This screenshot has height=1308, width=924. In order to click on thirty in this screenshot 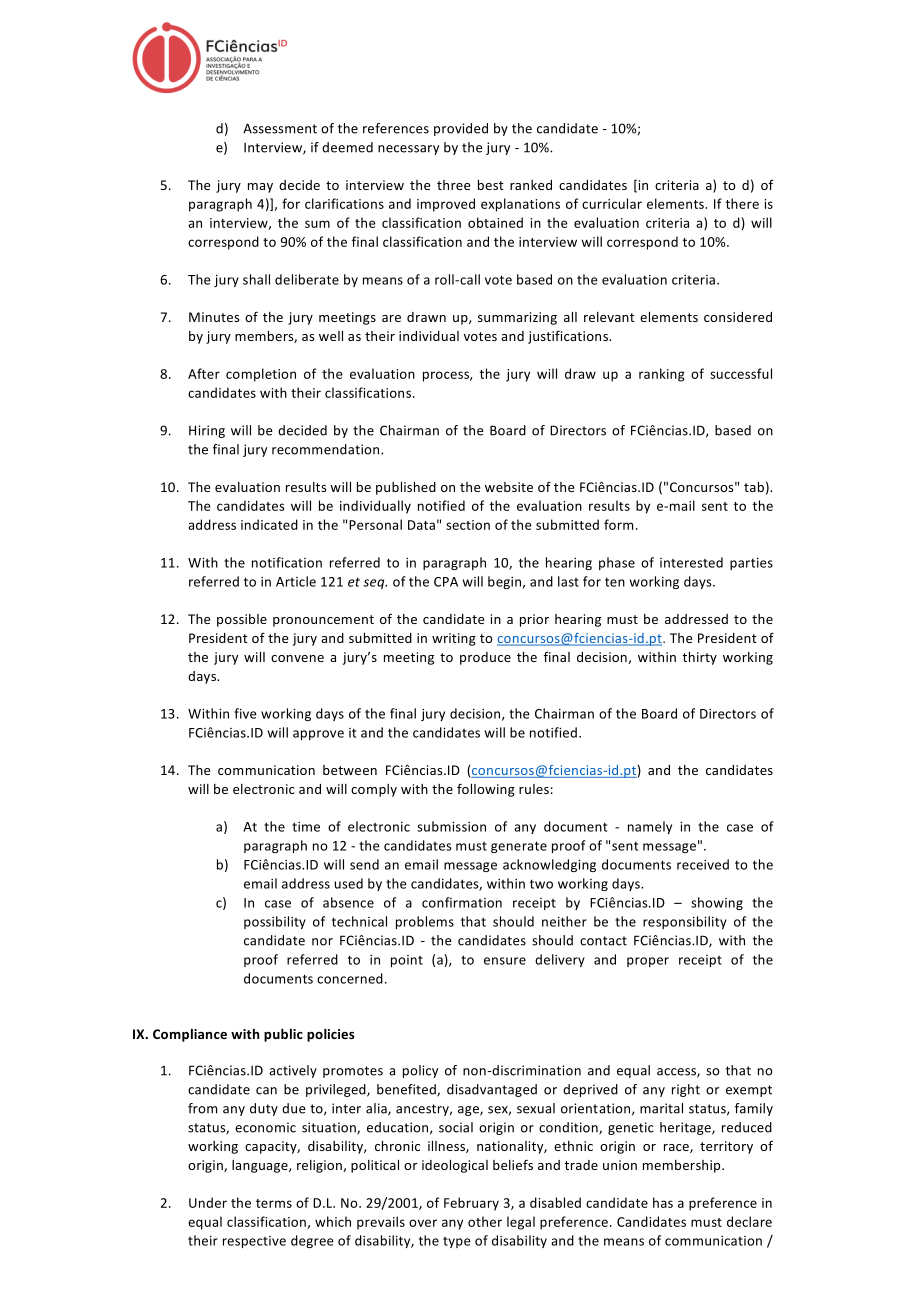, I will do `click(699, 658)`.
